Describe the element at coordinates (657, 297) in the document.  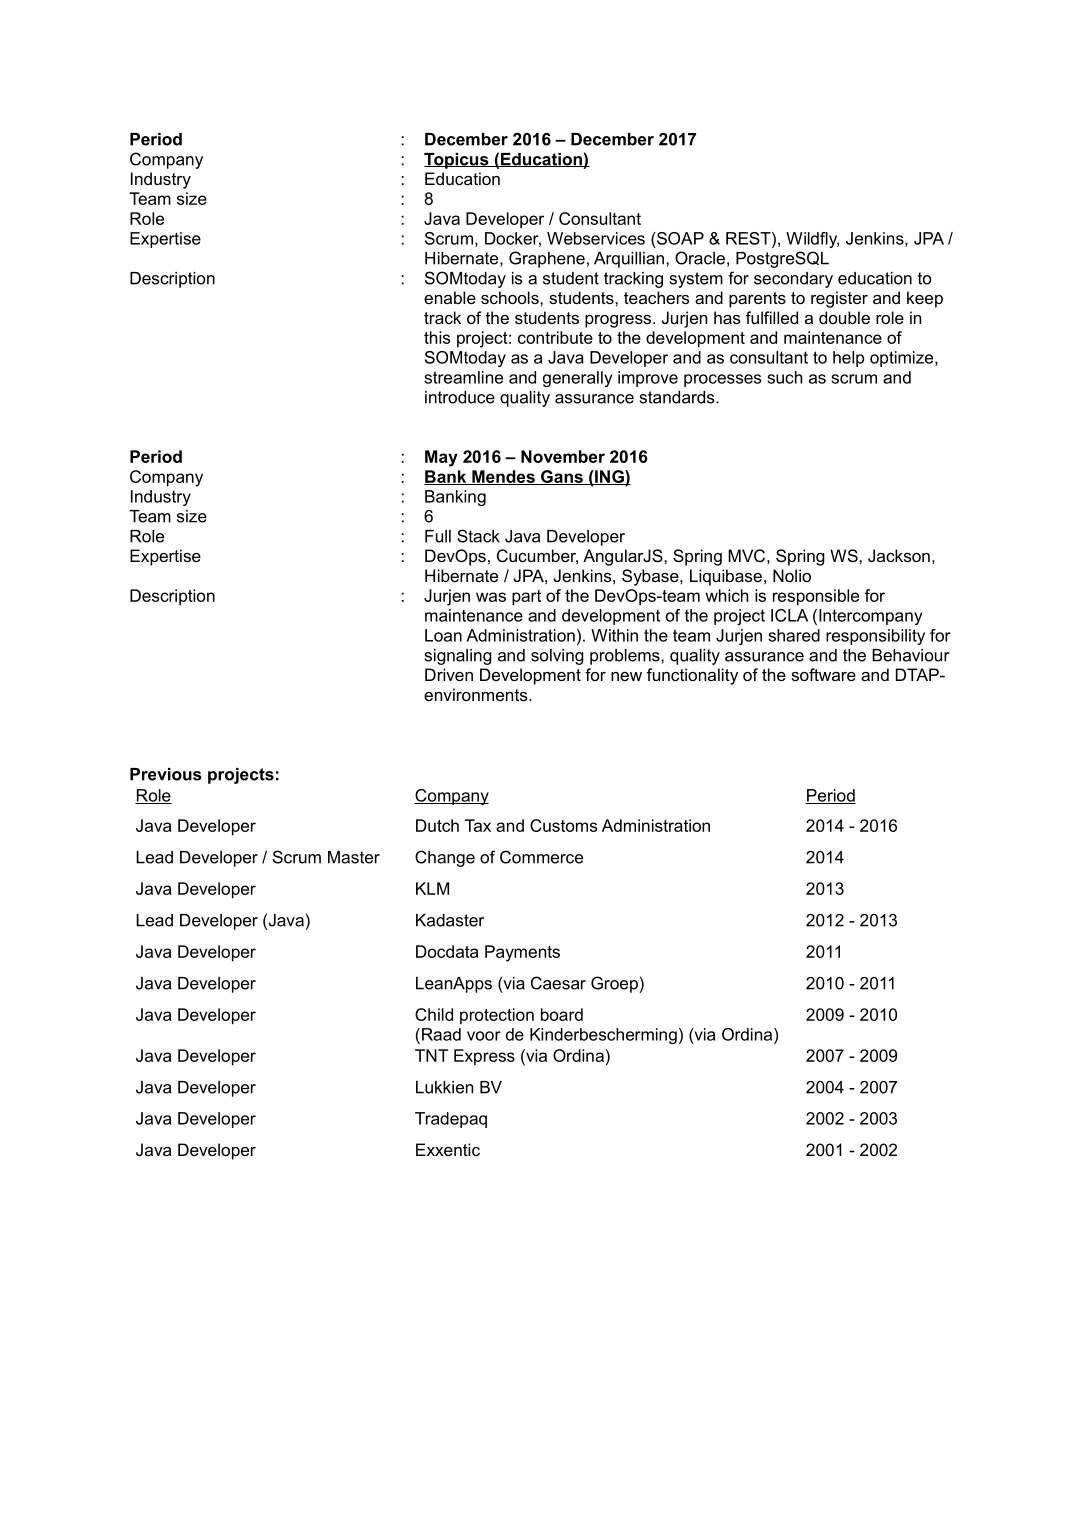
I see `teachers` at that location.
